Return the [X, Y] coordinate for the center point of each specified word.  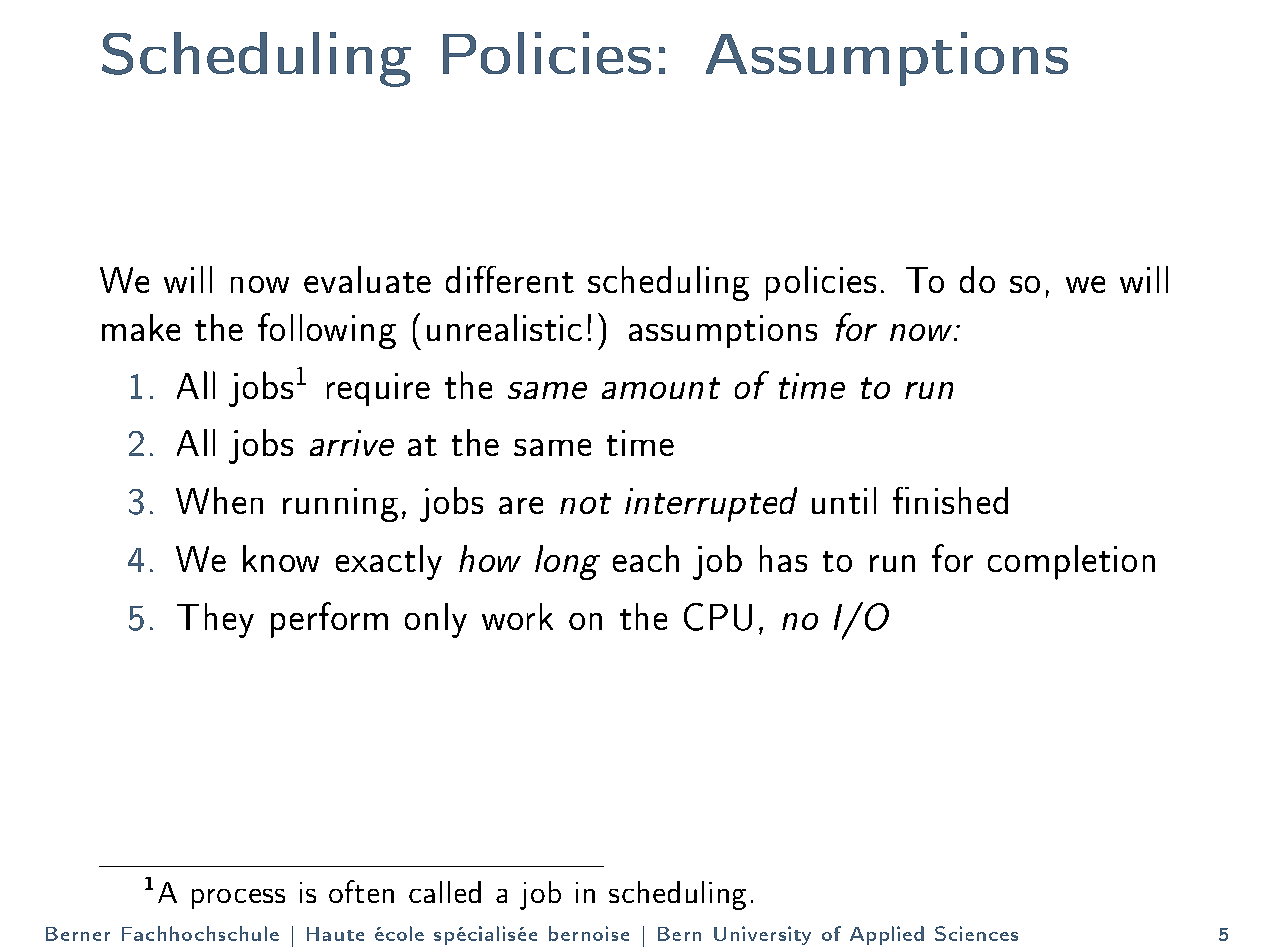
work [517, 616]
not [585, 503]
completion [1071, 562]
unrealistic [504, 327]
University [762, 935]
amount [661, 388]
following [327, 331]
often [361, 891]
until [844, 500]
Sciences [976, 933]
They [215, 620]
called [445, 892]
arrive [352, 443]
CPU [718, 617]
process [238, 899]
